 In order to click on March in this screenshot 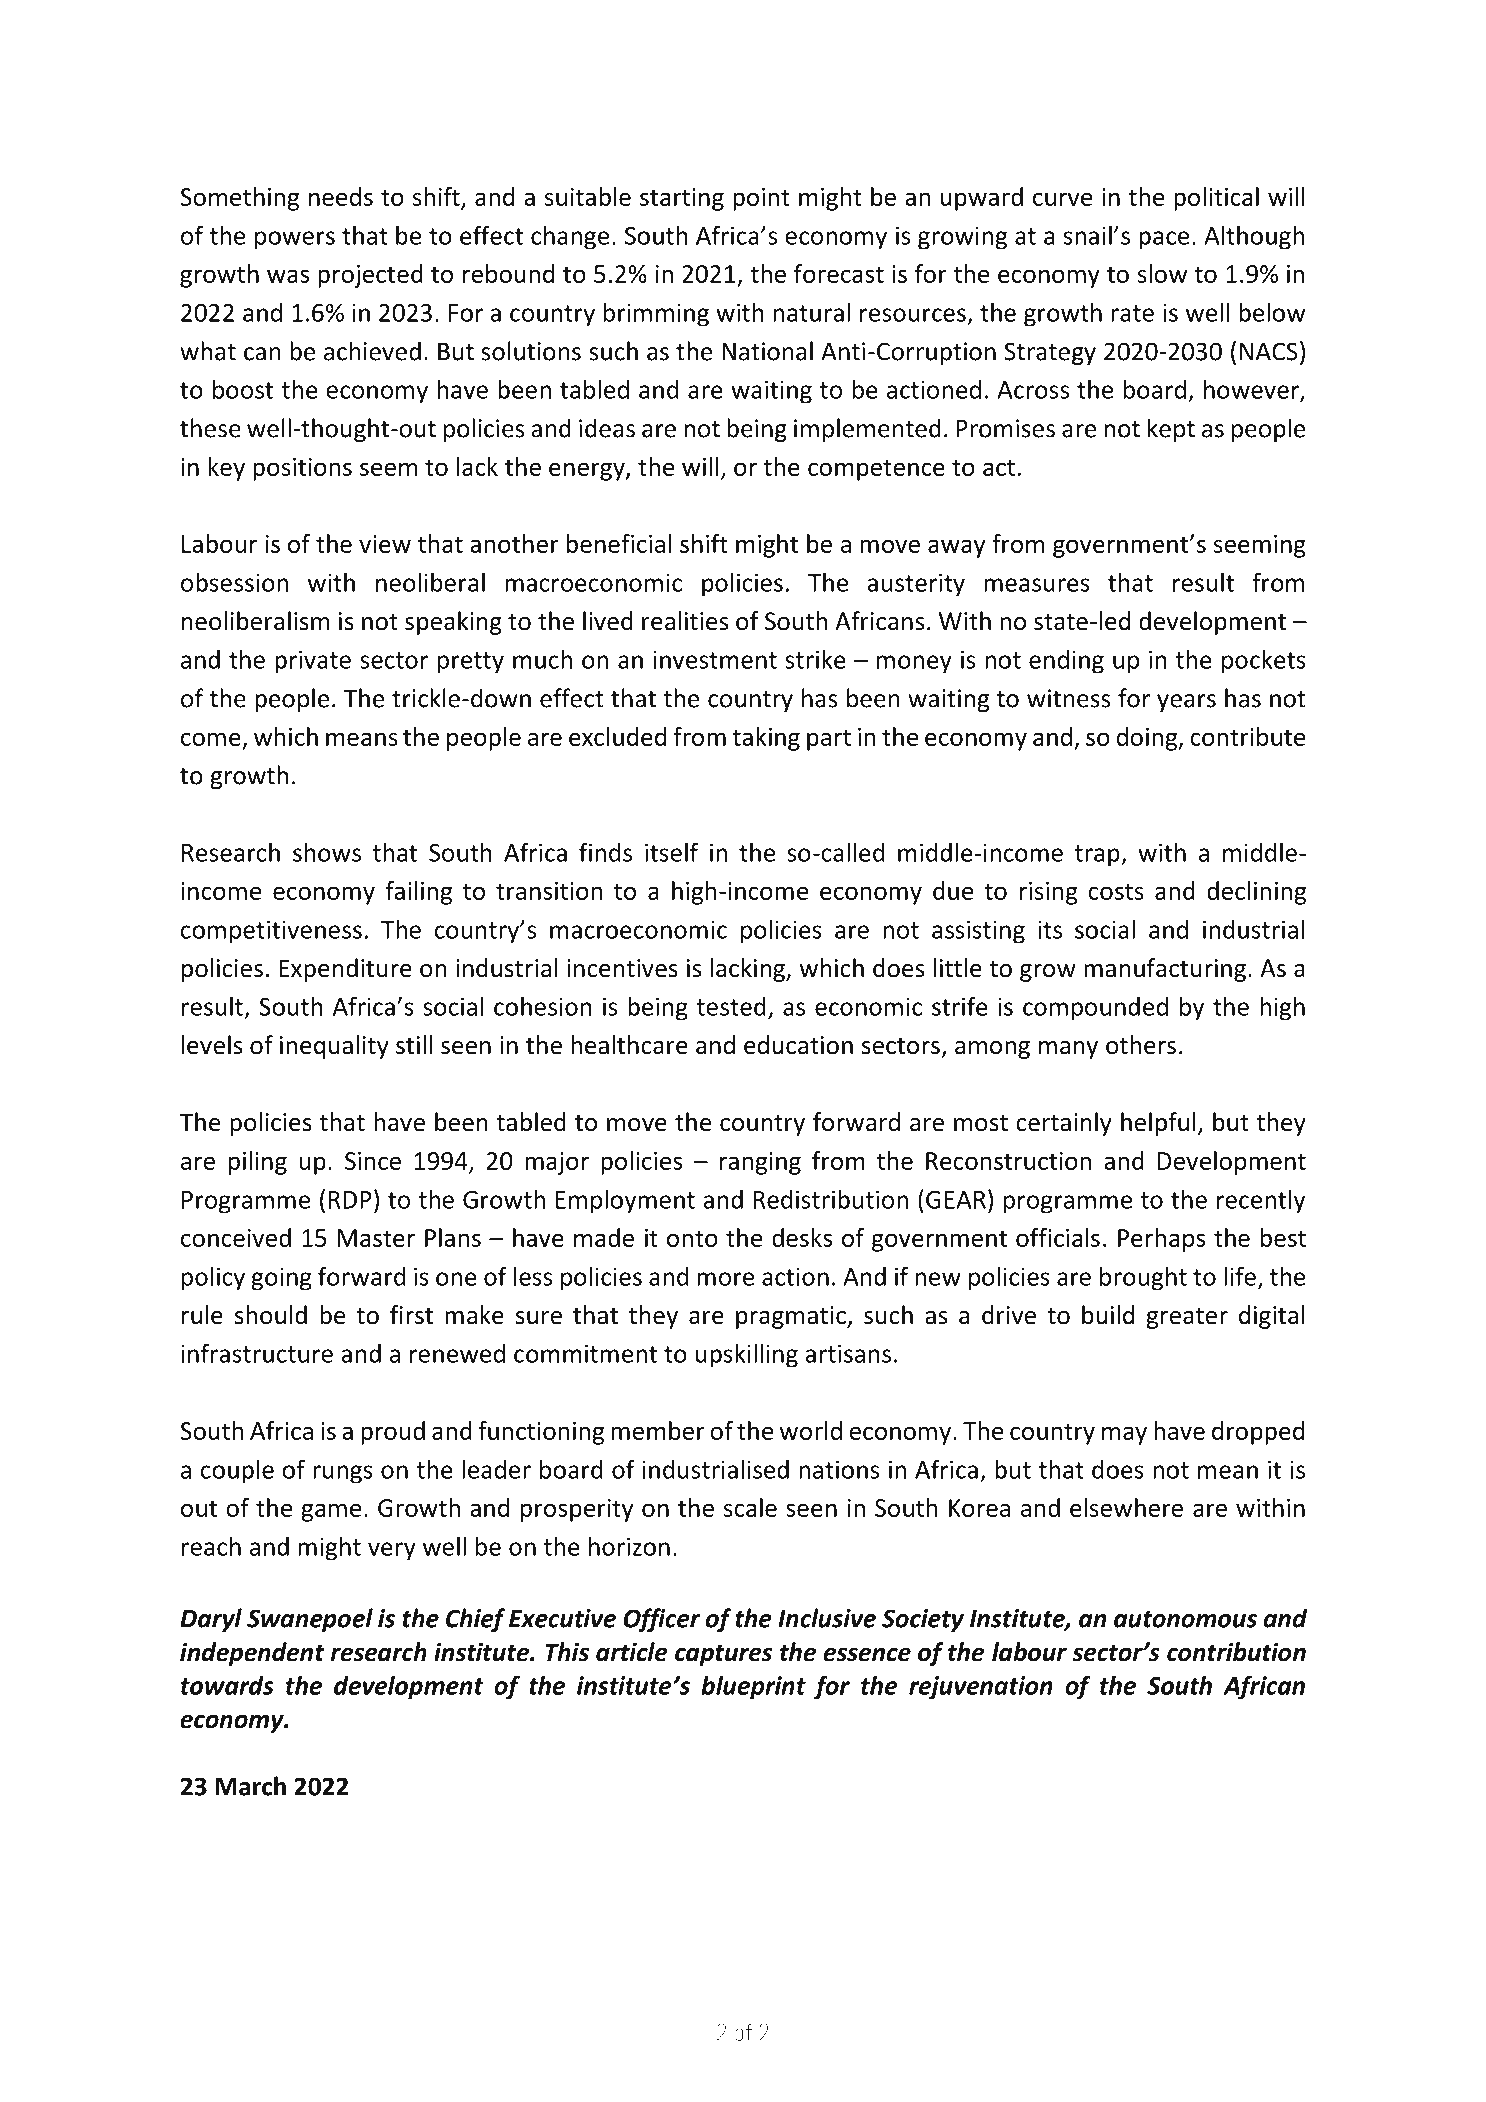, I will do `click(251, 1786)`.
